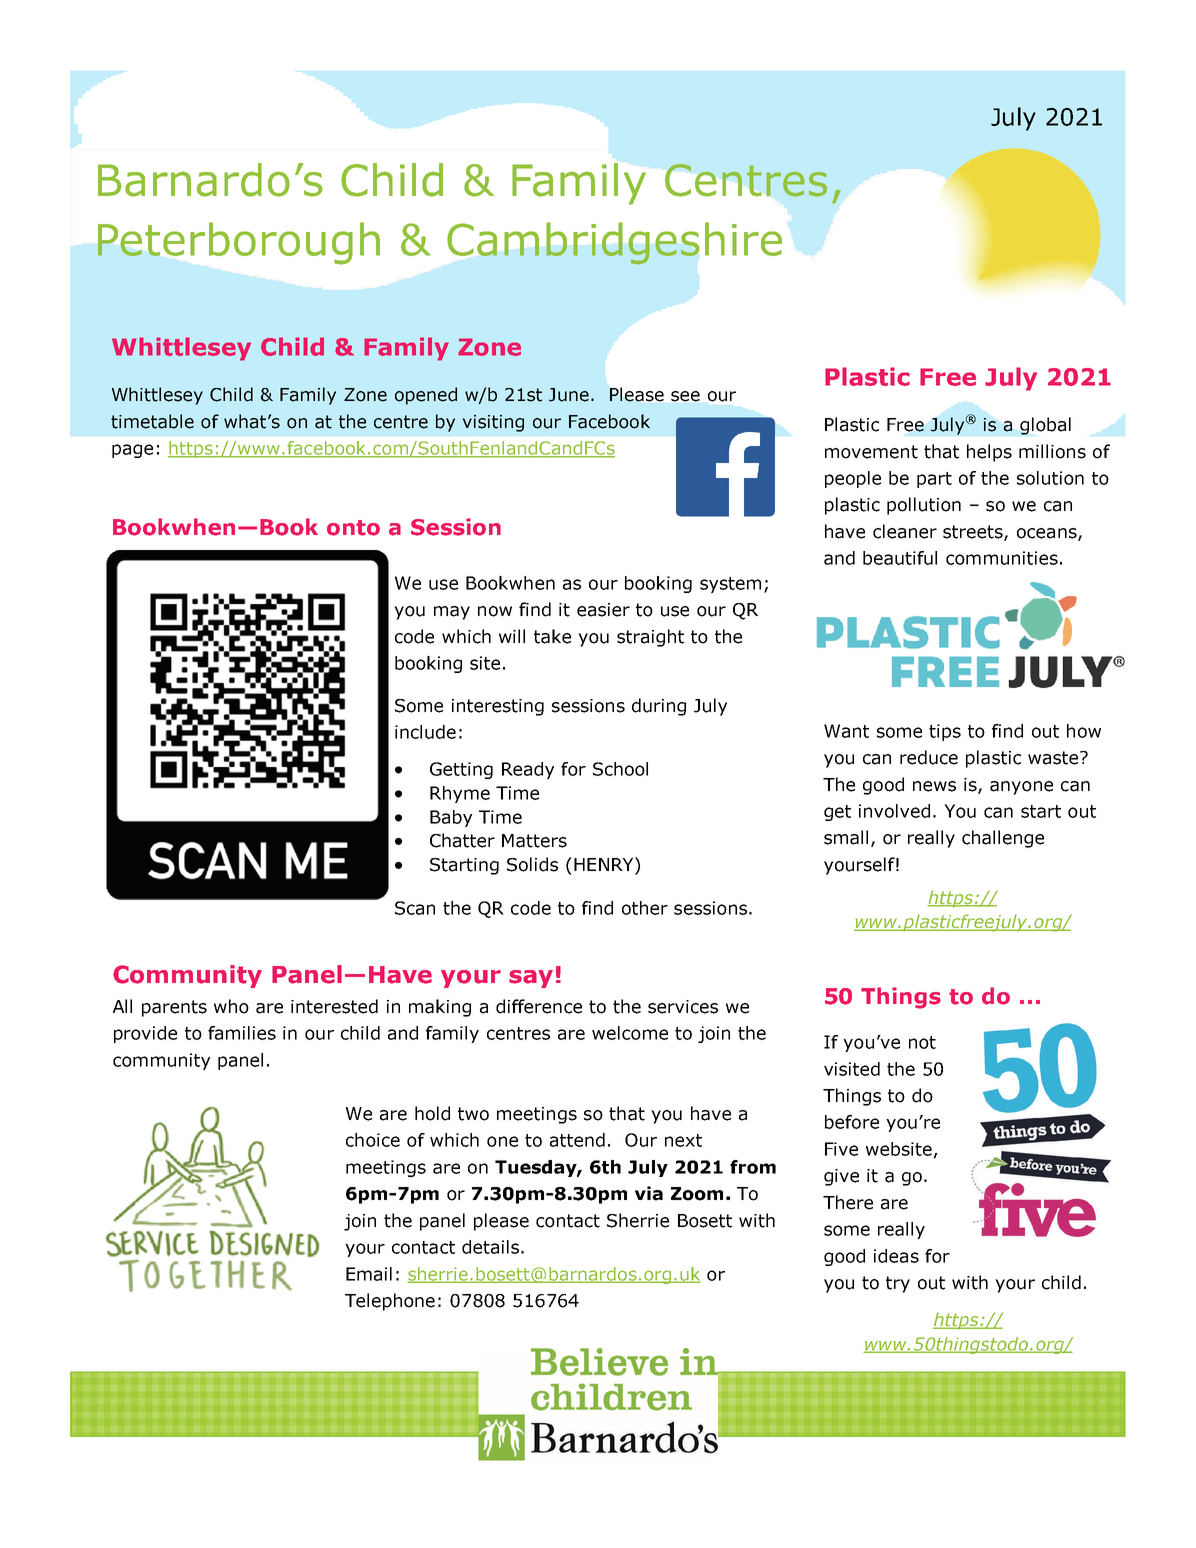 Image resolution: width=1196 pixels, height=1548 pixels. Describe the element at coordinates (614, 243) in the document. I see `Cambridgeshire` at that location.
